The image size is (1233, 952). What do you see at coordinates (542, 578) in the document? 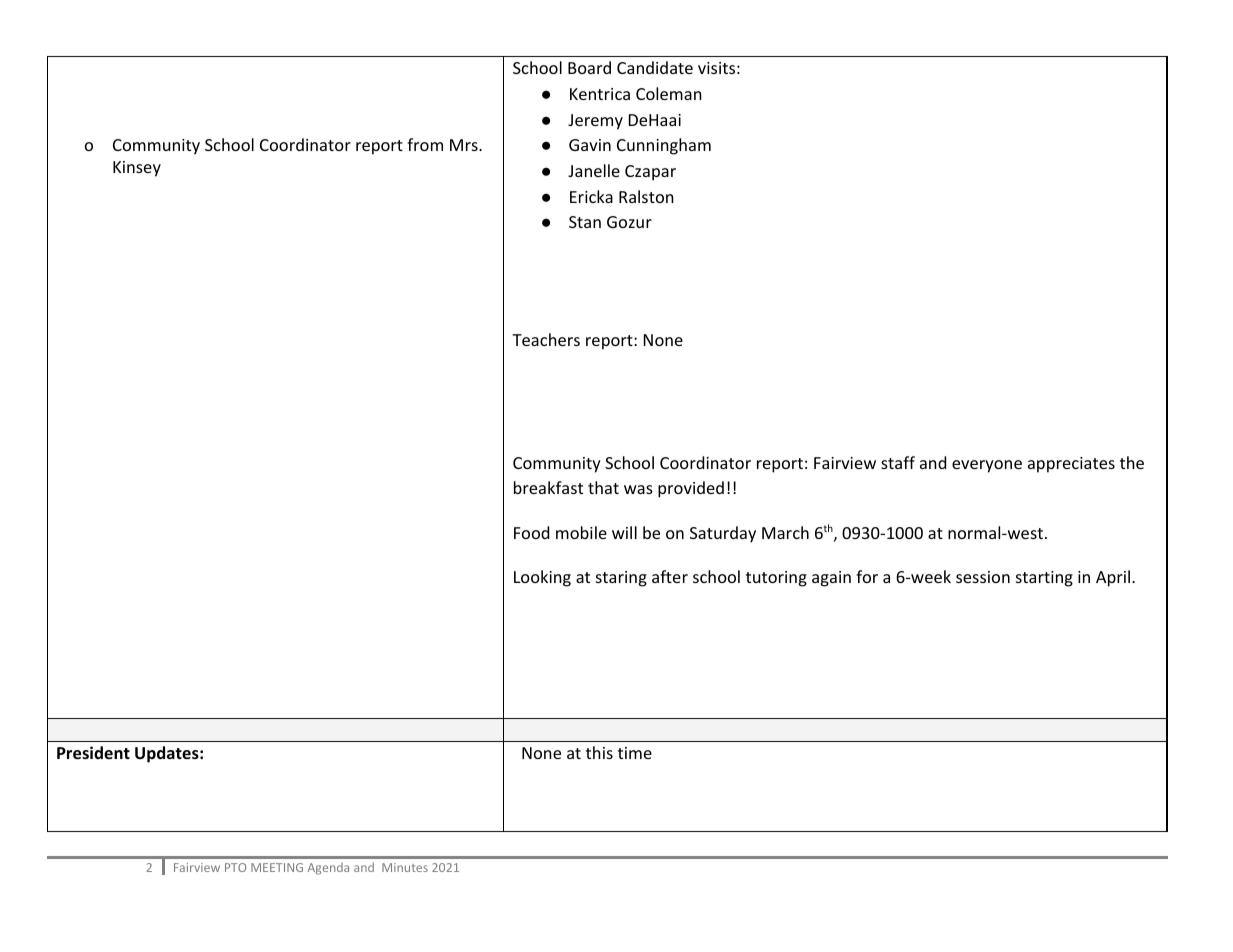
I see `Looking` at bounding box center [542, 578].
